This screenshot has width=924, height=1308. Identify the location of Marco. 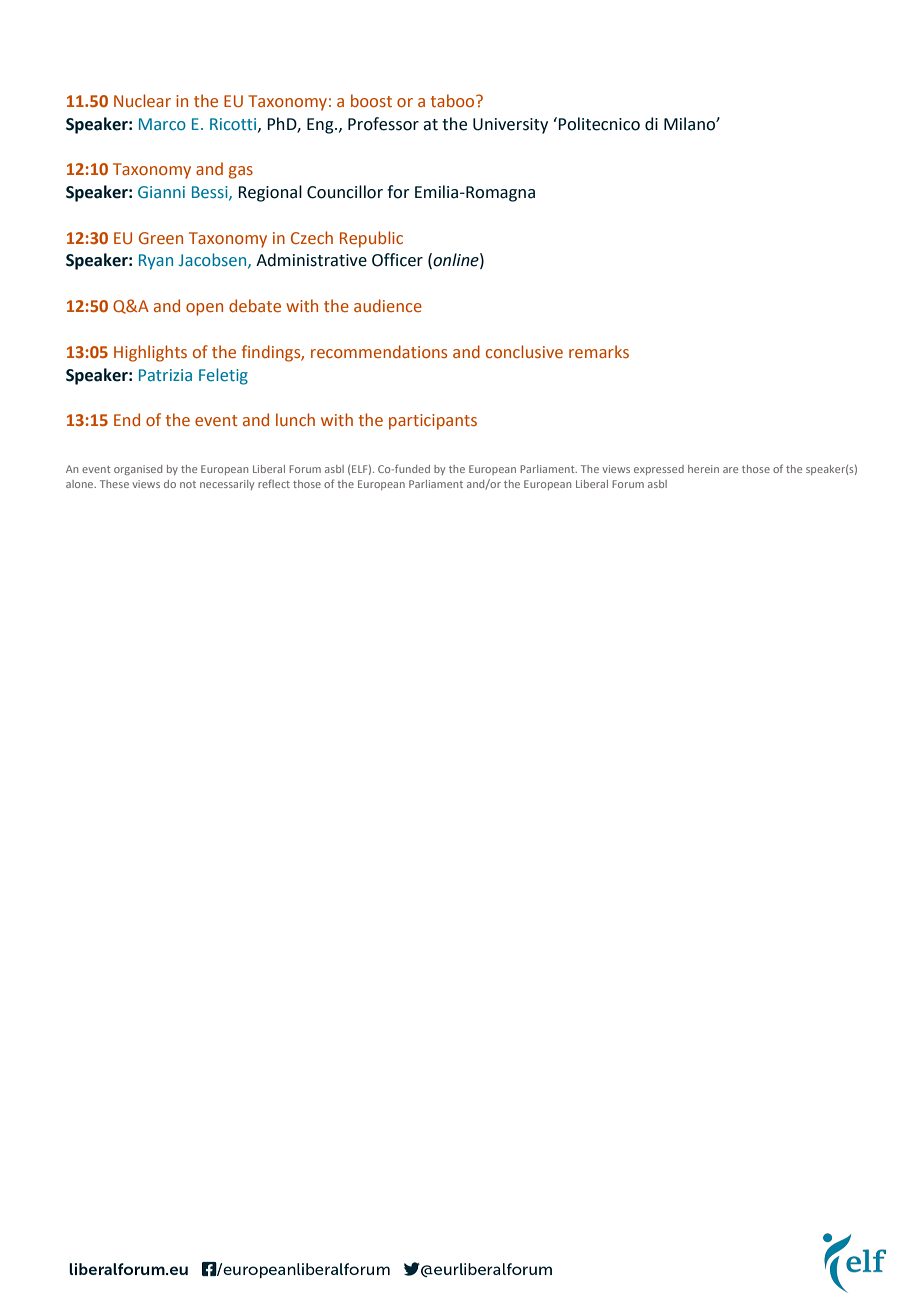
(162, 124).
